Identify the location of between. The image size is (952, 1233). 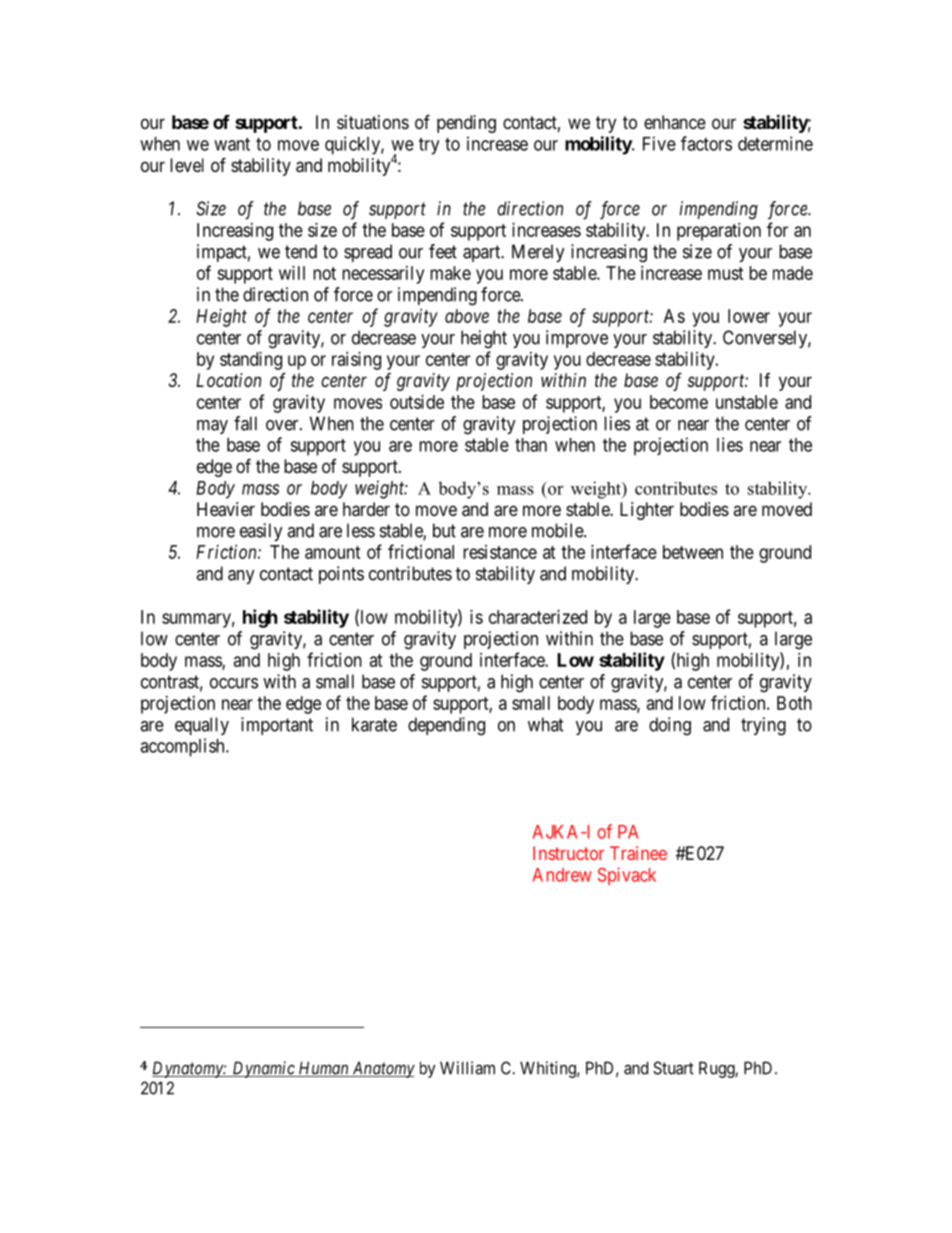
(693, 552).
